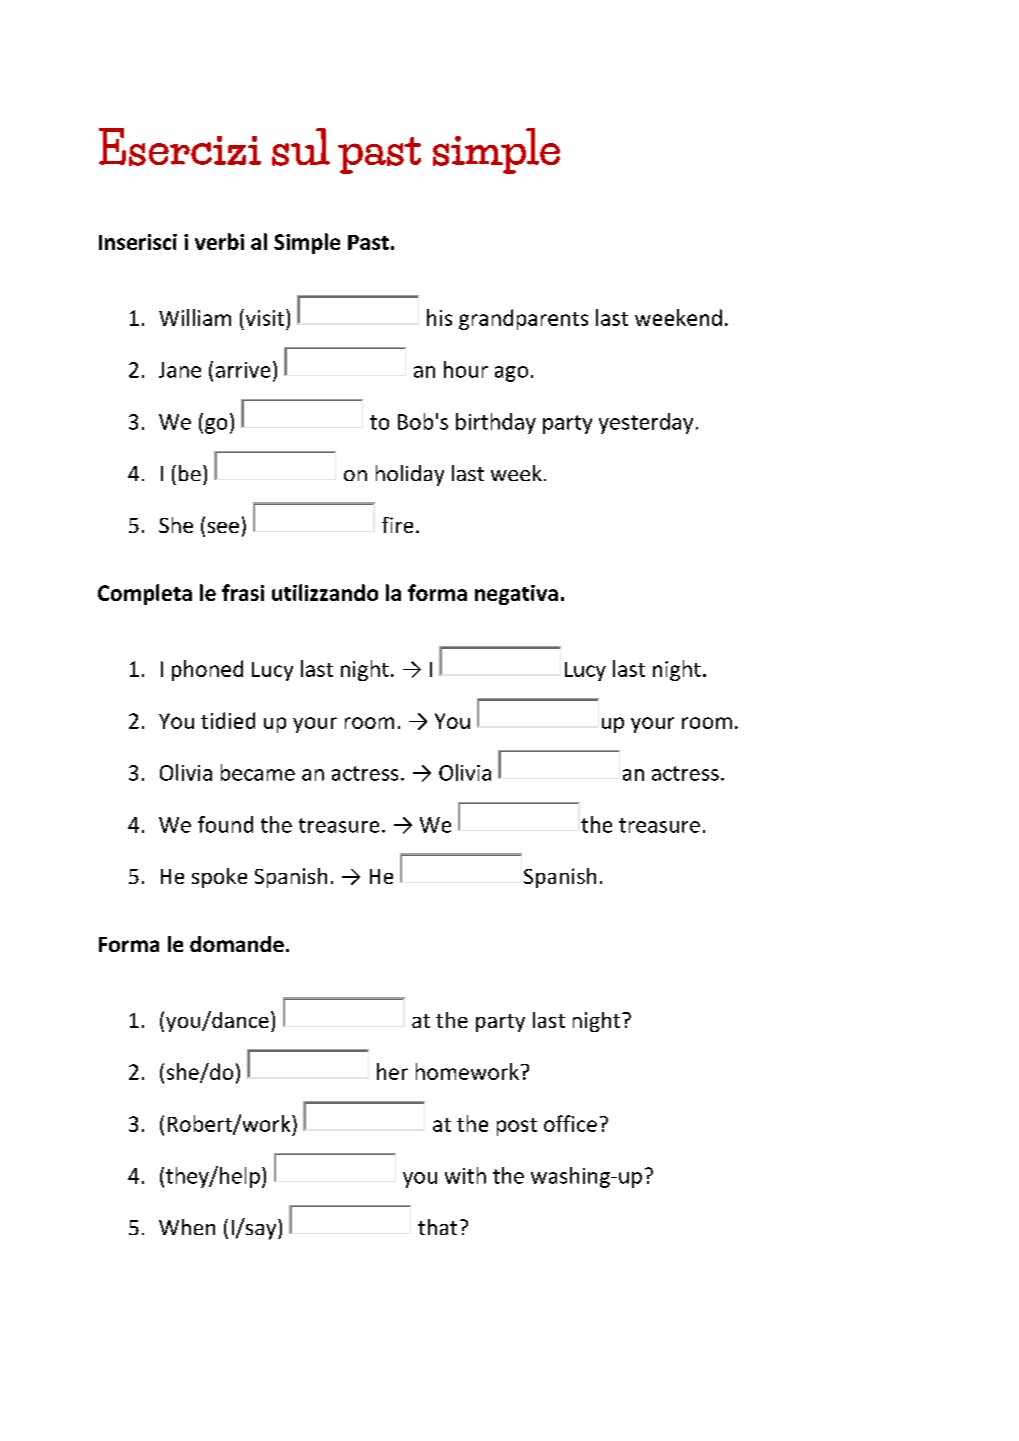 The height and width of the screenshot is (1441, 1019). I want to click on yesterday, so click(646, 423).
